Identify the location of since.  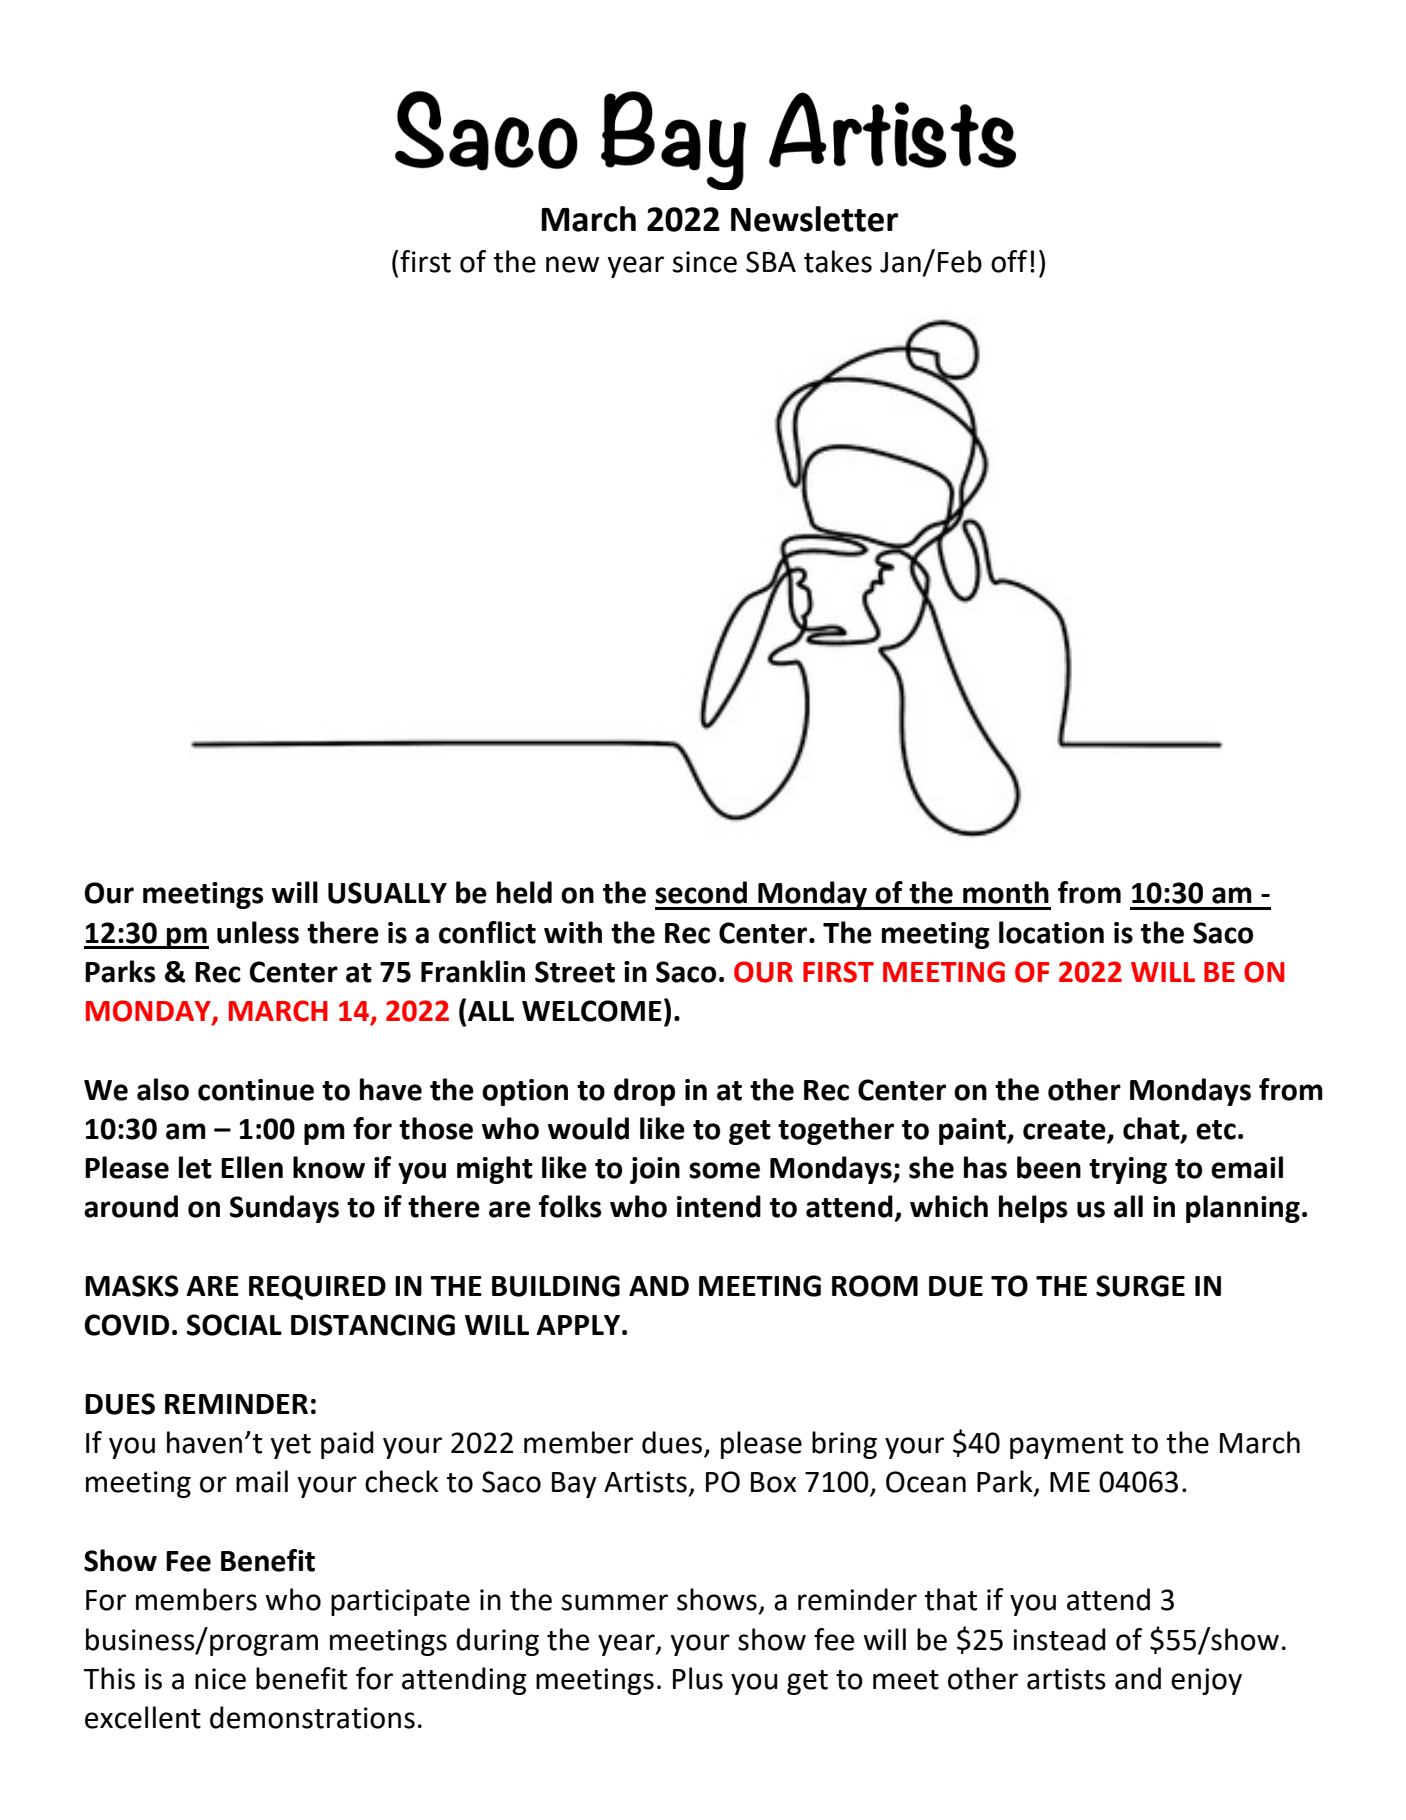
(705, 262).
